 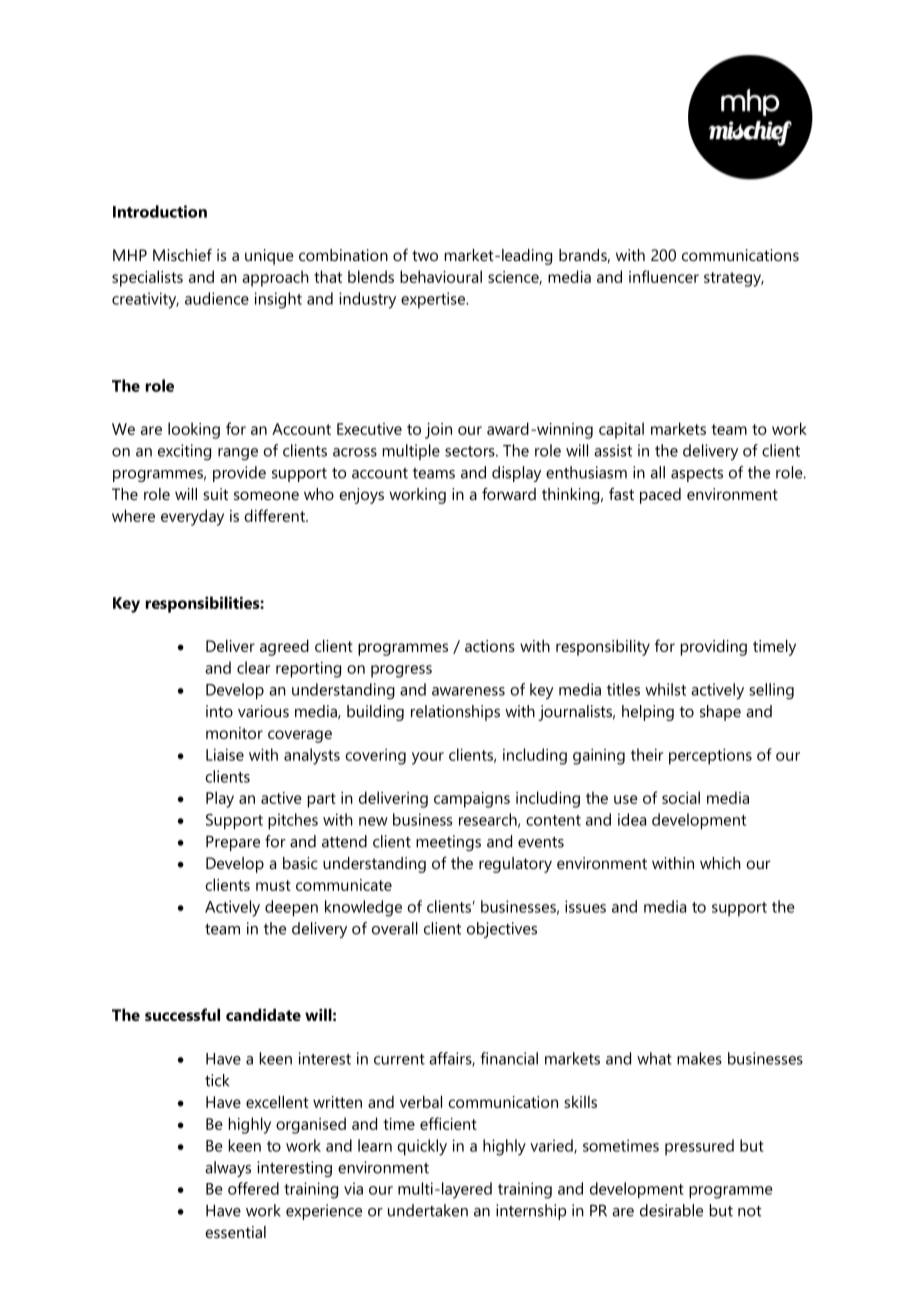 I want to click on two, so click(x=425, y=255).
